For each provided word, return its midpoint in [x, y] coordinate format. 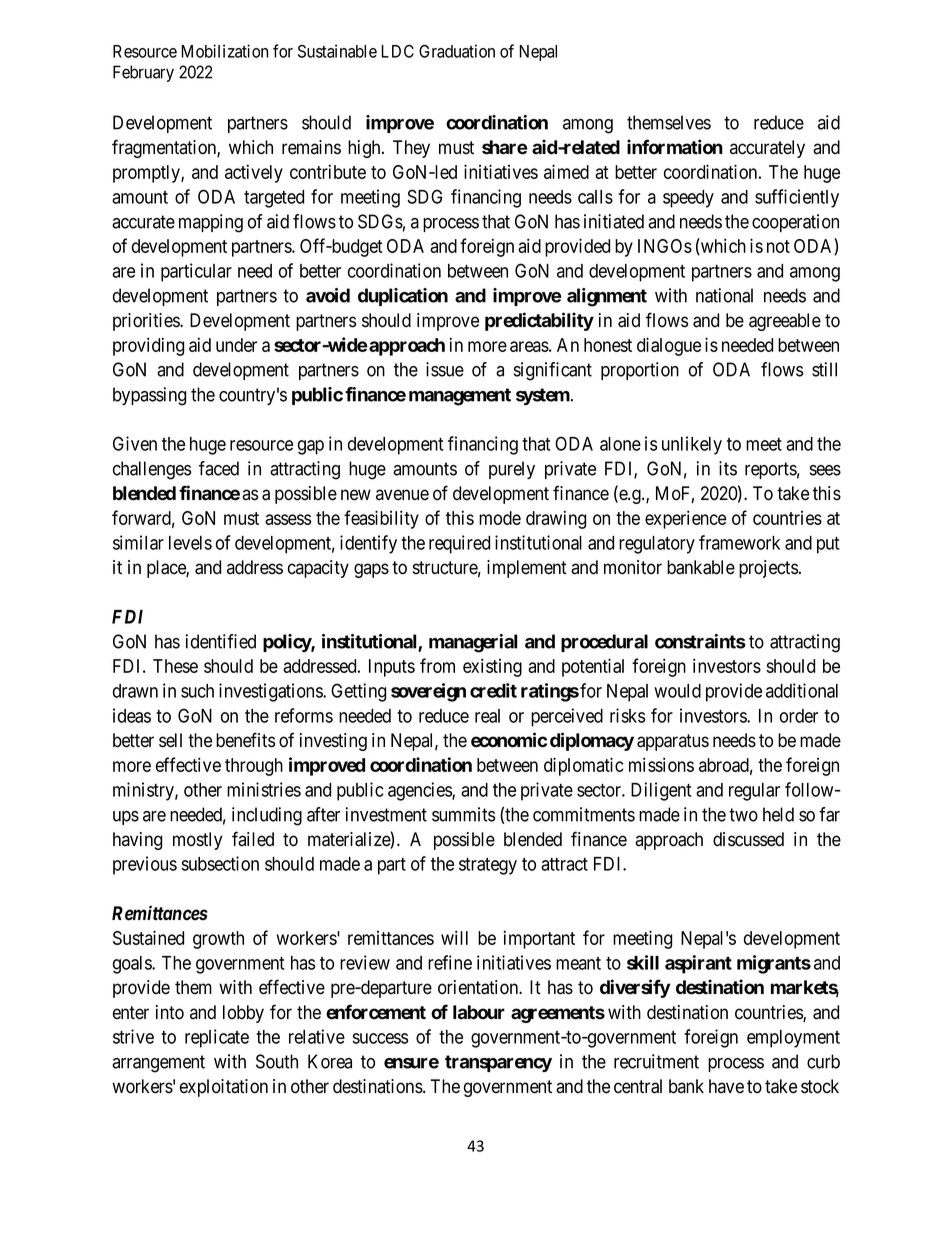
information [675, 147]
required [459, 544]
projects [768, 569]
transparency [498, 1063]
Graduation [457, 51]
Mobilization [224, 51]
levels [190, 543]
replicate [217, 1038]
